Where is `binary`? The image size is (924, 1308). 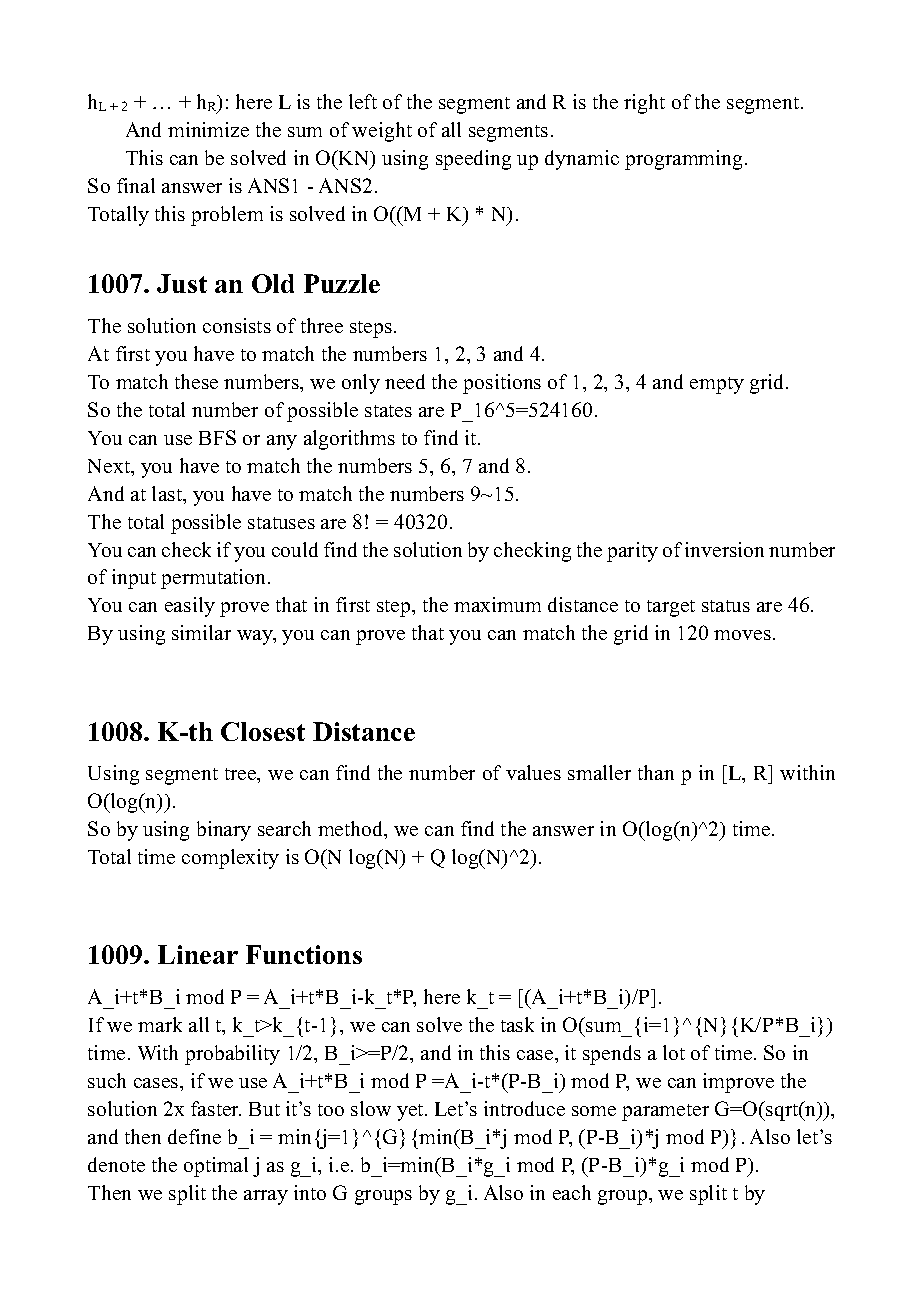 binary is located at coordinates (224, 831).
